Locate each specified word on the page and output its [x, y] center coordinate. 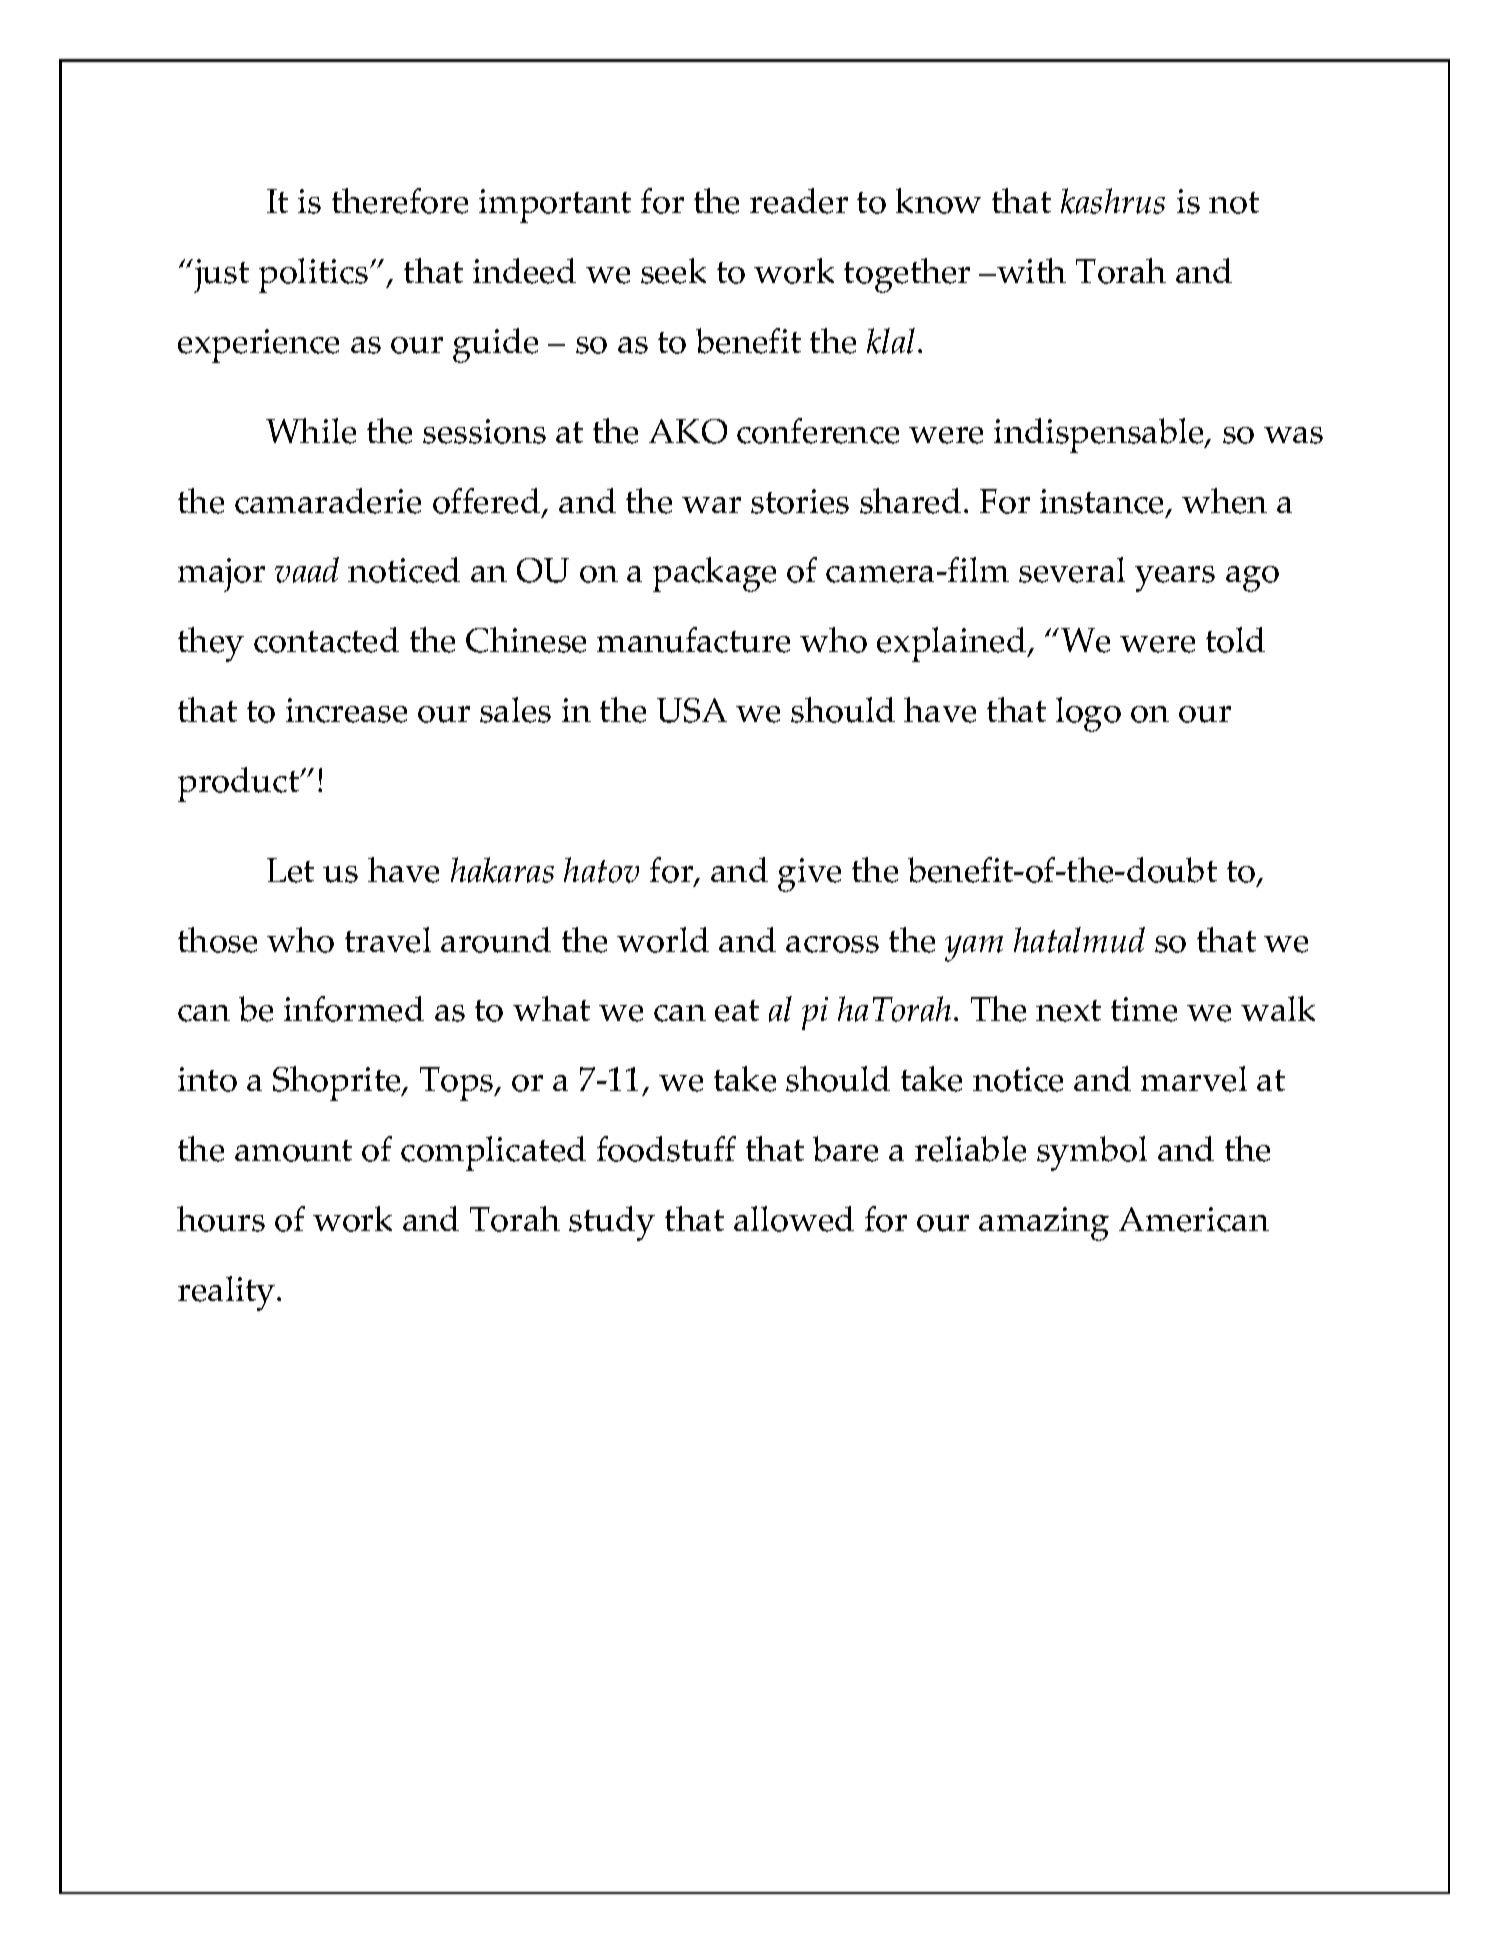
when [1224, 501]
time [1144, 1009]
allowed [794, 1219]
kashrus [1113, 201]
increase [346, 710]
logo [1088, 714]
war [711, 505]
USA [692, 710]
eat [737, 1011]
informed [354, 1009]
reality [228, 1293]
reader [799, 201]
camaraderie [328, 501]
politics [315, 275]
